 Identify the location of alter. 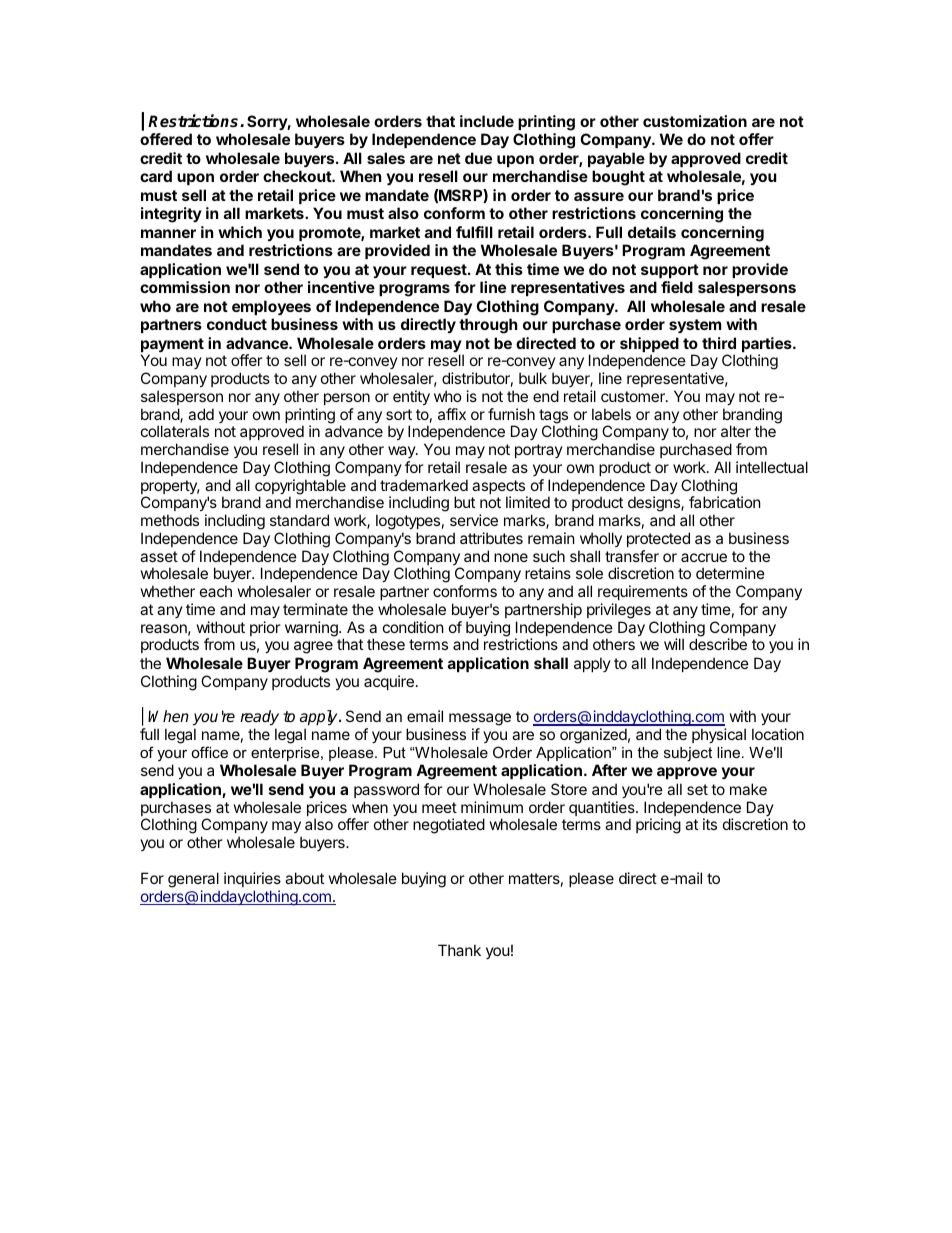
(736, 431).
